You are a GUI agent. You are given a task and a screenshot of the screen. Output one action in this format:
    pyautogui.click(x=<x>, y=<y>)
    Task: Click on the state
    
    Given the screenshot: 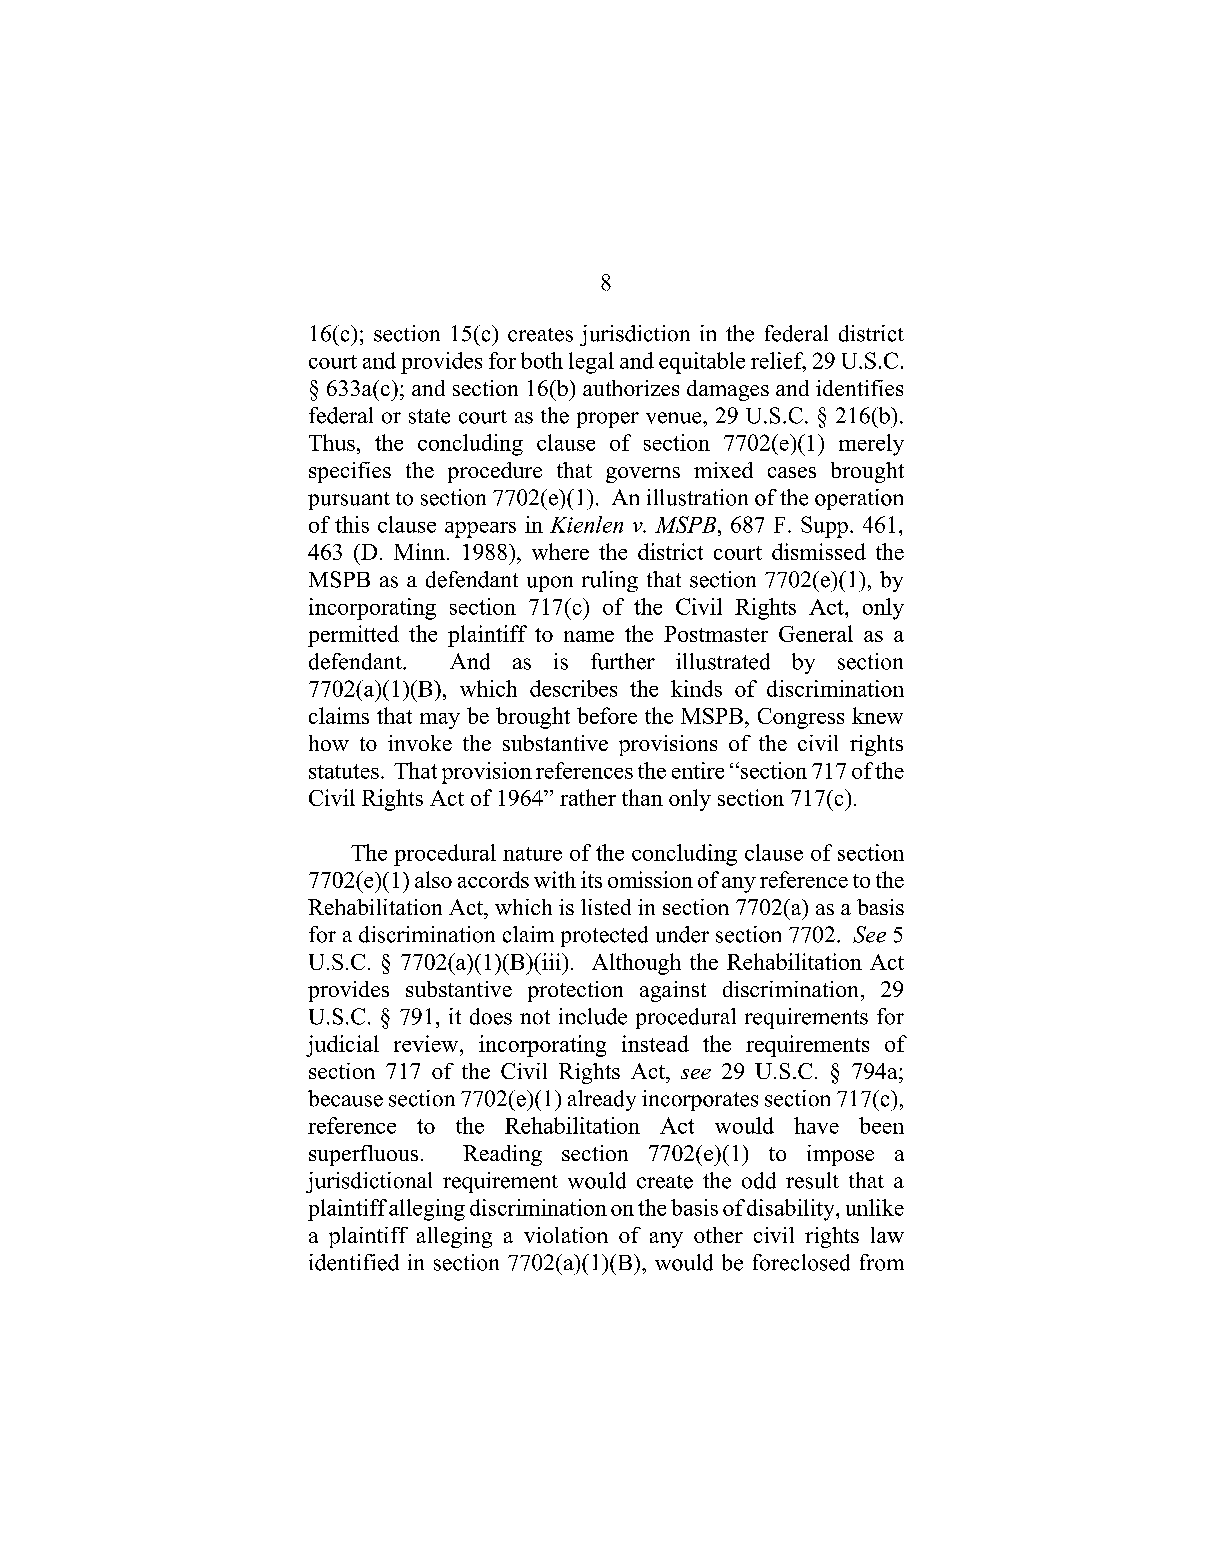 What is the action you would take?
    pyautogui.click(x=429, y=416)
